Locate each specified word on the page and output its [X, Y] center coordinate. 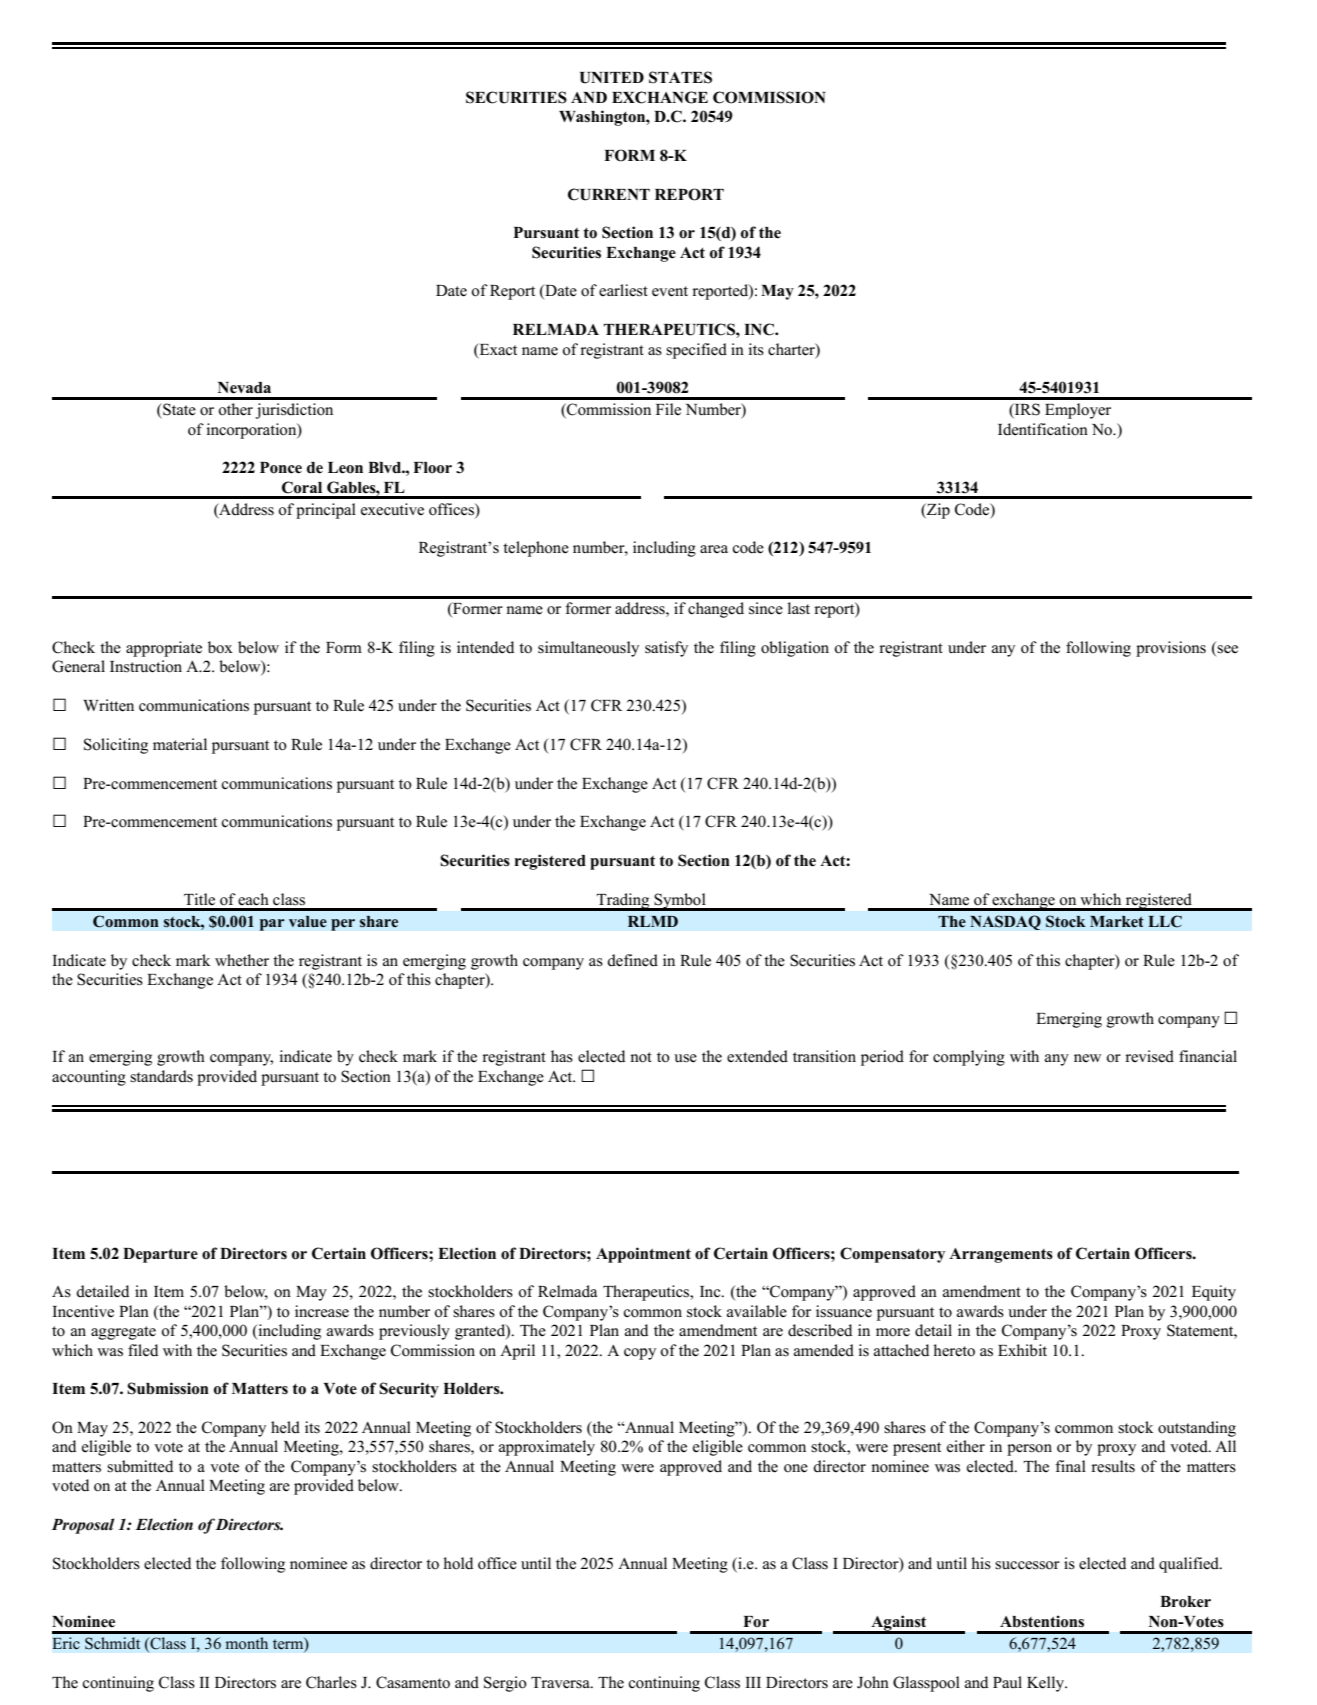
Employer [1078, 411]
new [1087, 1058]
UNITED [612, 78]
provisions [1171, 649]
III [753, 1682]
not [641, 1057]
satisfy [666, 649]
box [220, 647]
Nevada [244, 388]
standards [161, 1076]
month [247, 1643]
